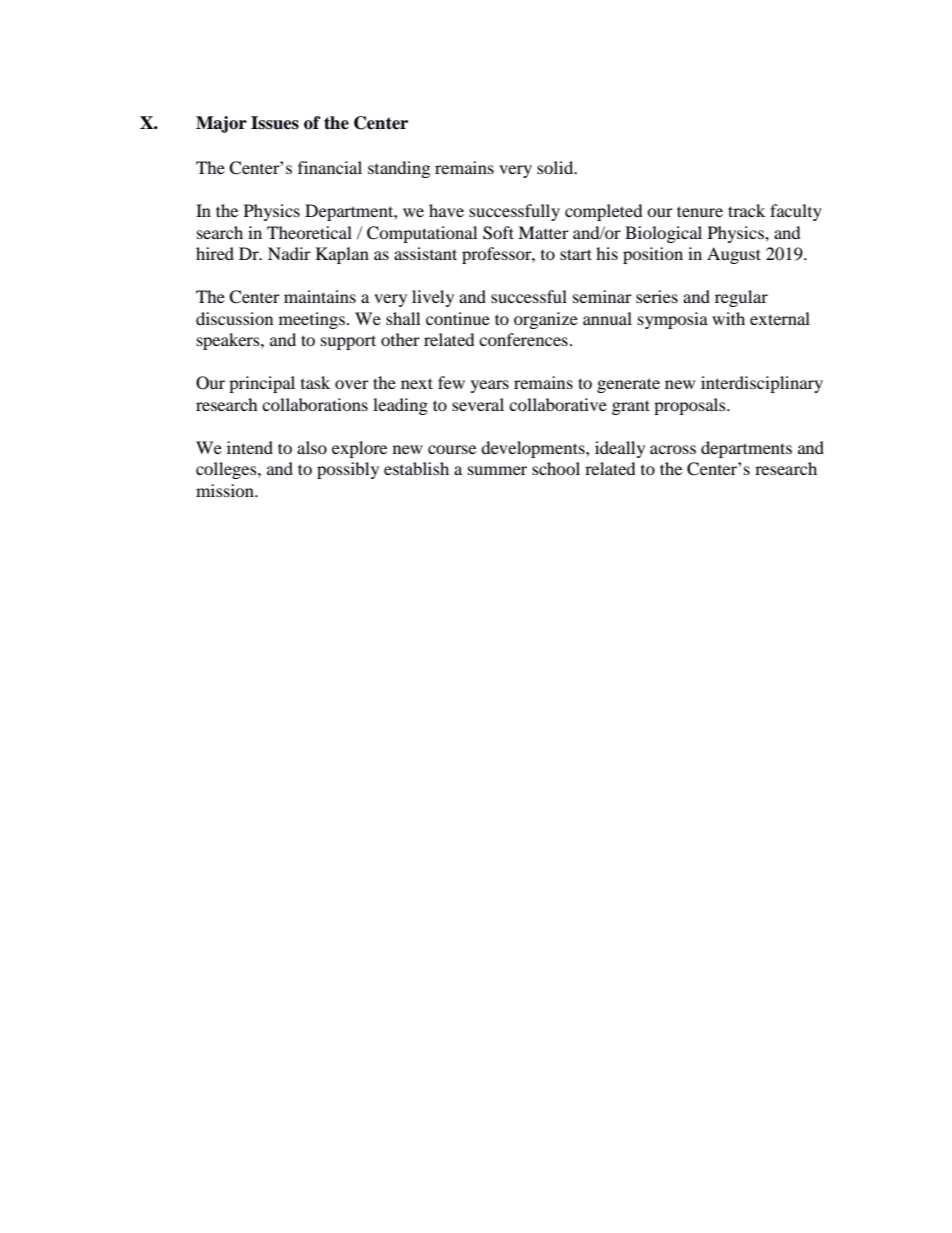 The width and height of the image is (952, 1233). Describe the element at coordinates (497, 470) in the image. I see `summer` at that location.
